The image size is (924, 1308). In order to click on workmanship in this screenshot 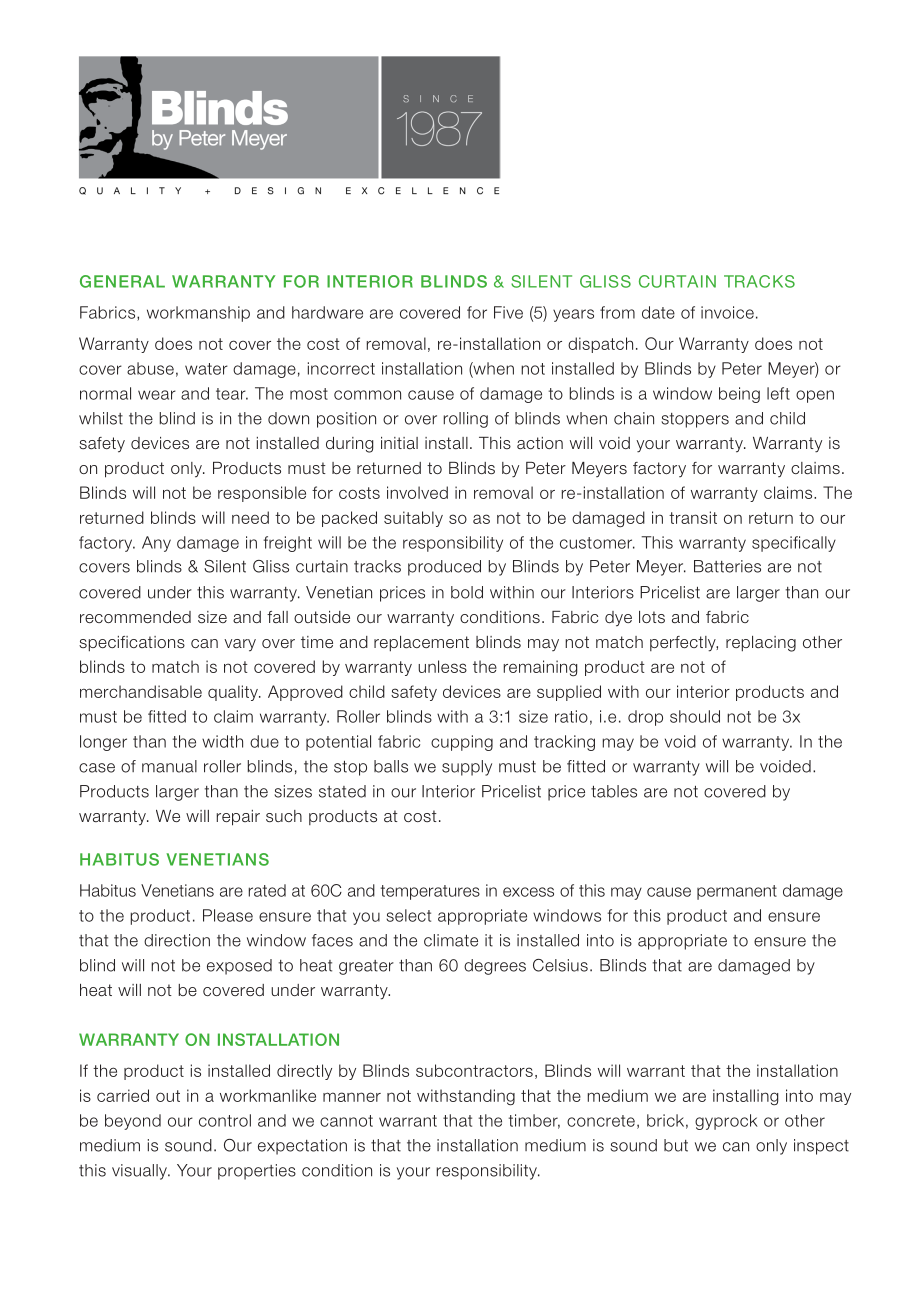, I will do `click(198, 314)`.
